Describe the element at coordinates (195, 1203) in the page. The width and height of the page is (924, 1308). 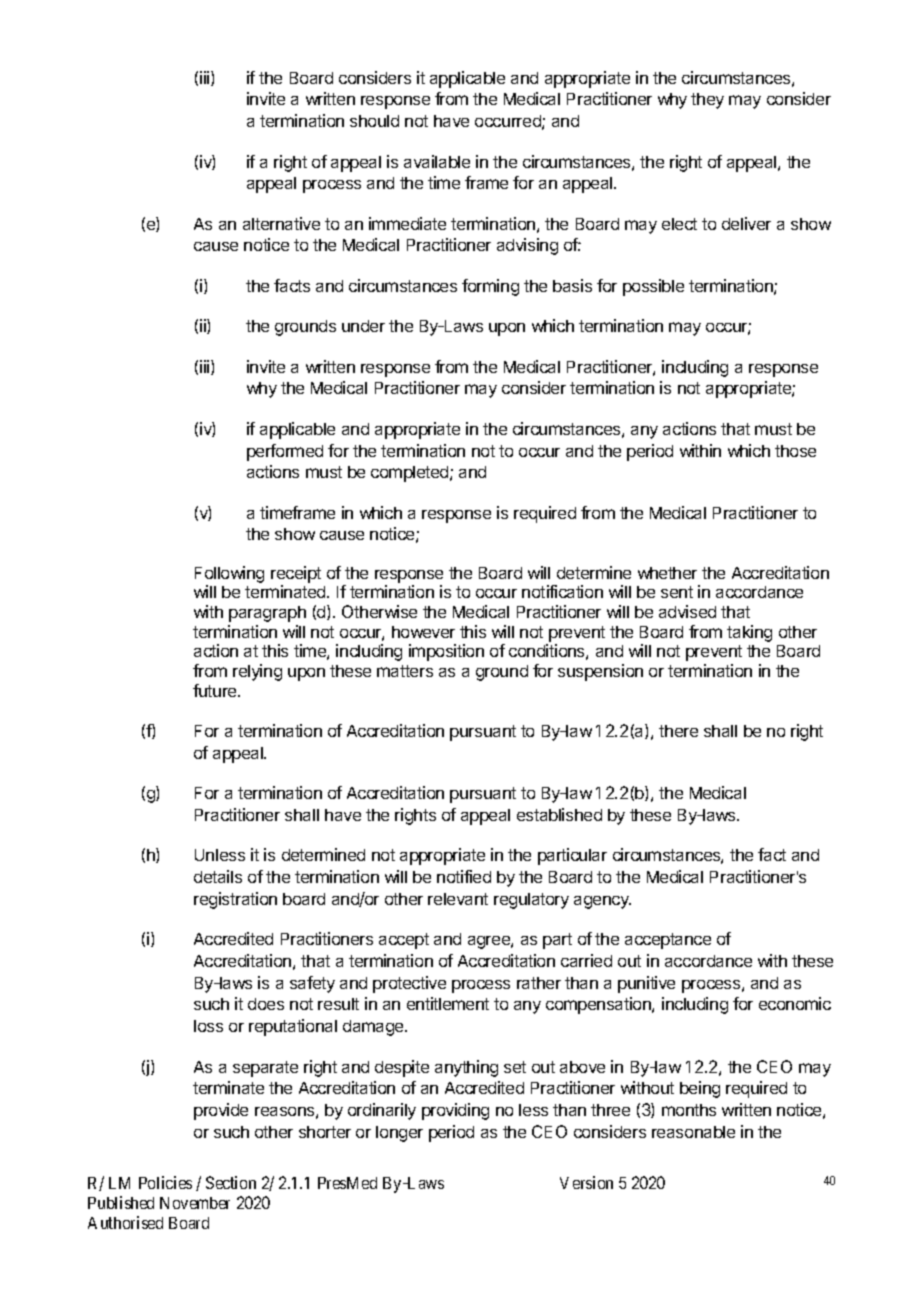
I see `November` at that location.
